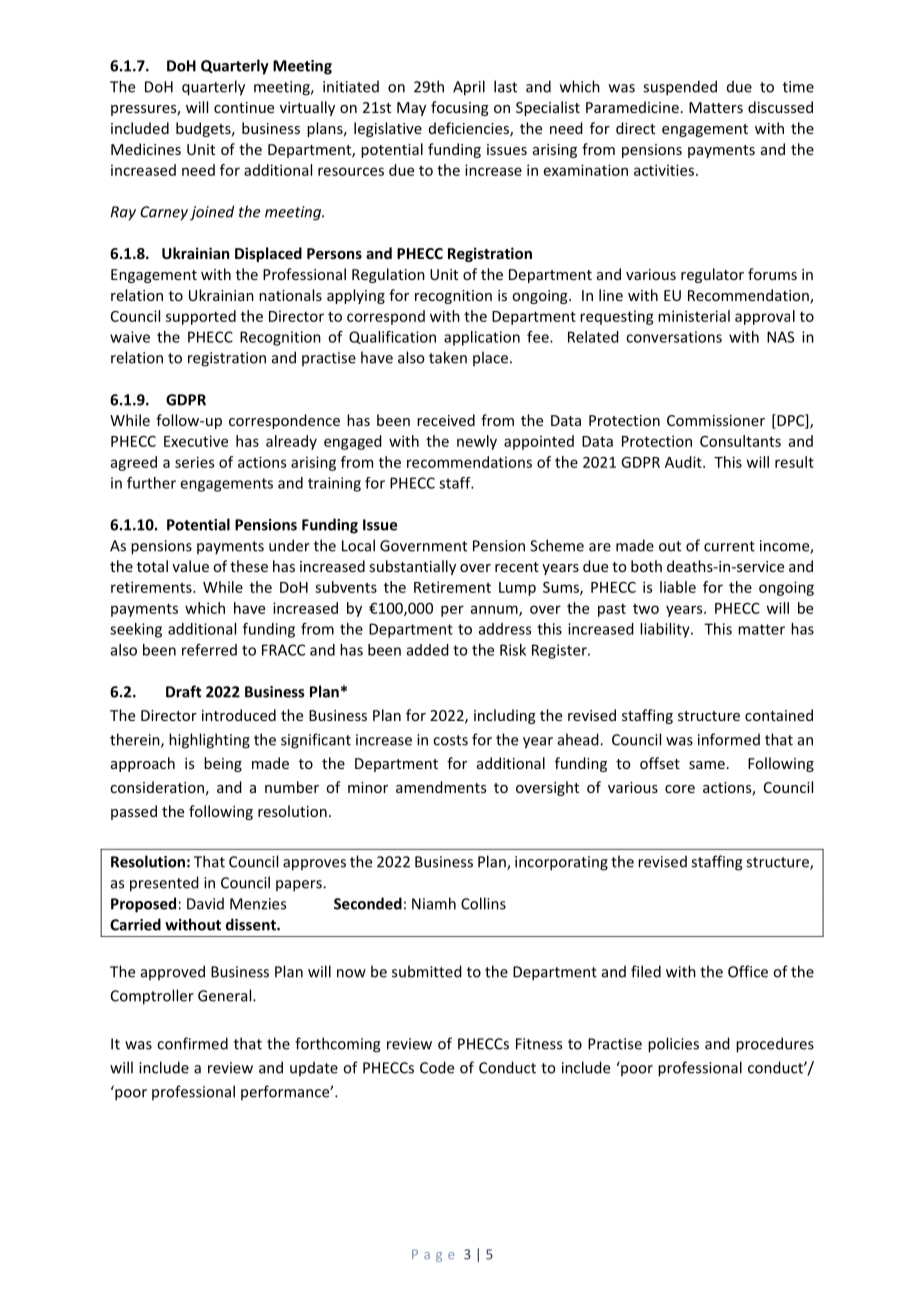 This screenshot has height=1308, width=924. Describe the element at coordinates (729, 739) in the screenshot. I see `informed` at that location.
